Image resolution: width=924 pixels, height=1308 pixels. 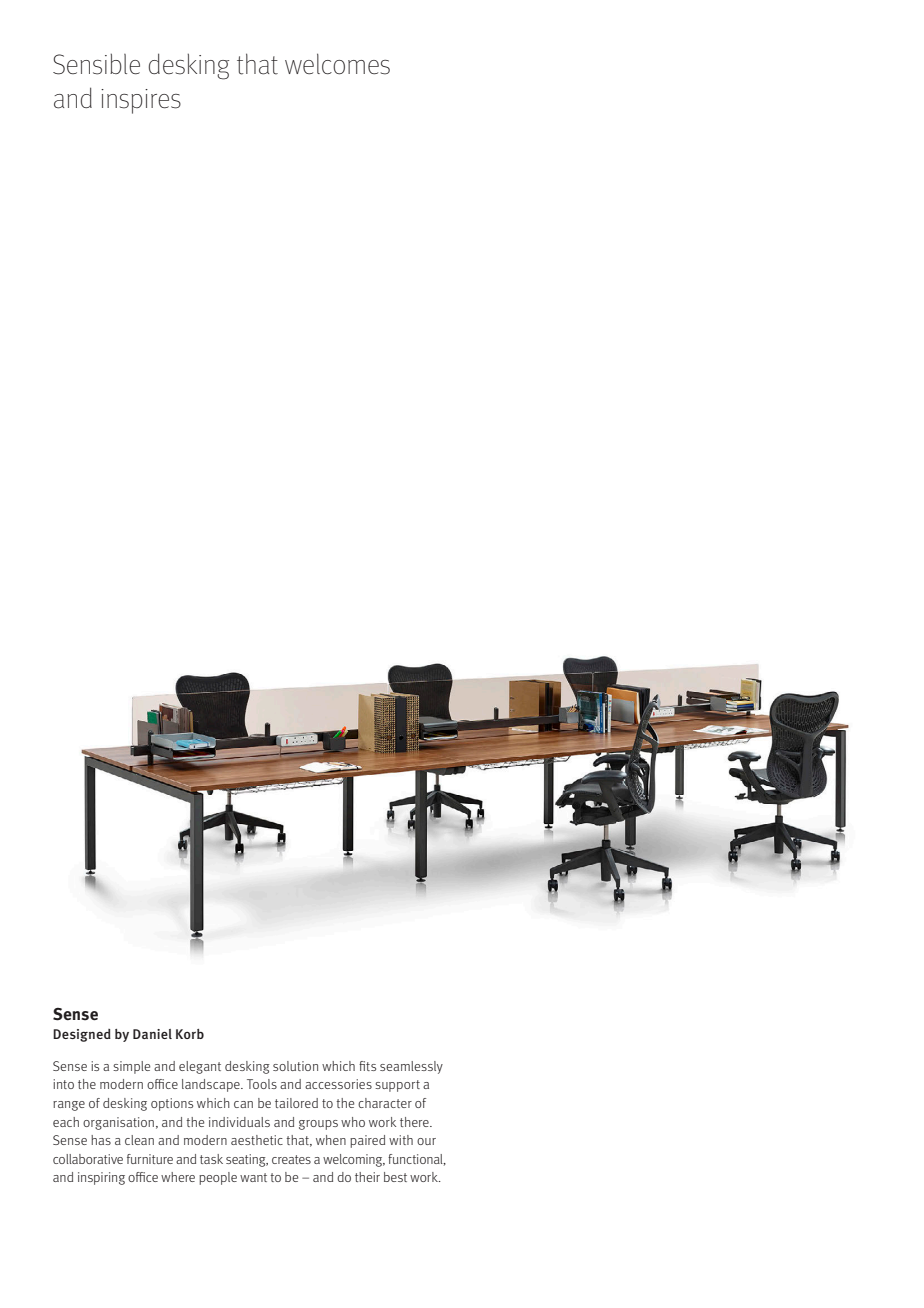 What do you see at coordinates (190, 1034) in the screenshot?
I see `Korb` at bounding box center [190, 1034].
